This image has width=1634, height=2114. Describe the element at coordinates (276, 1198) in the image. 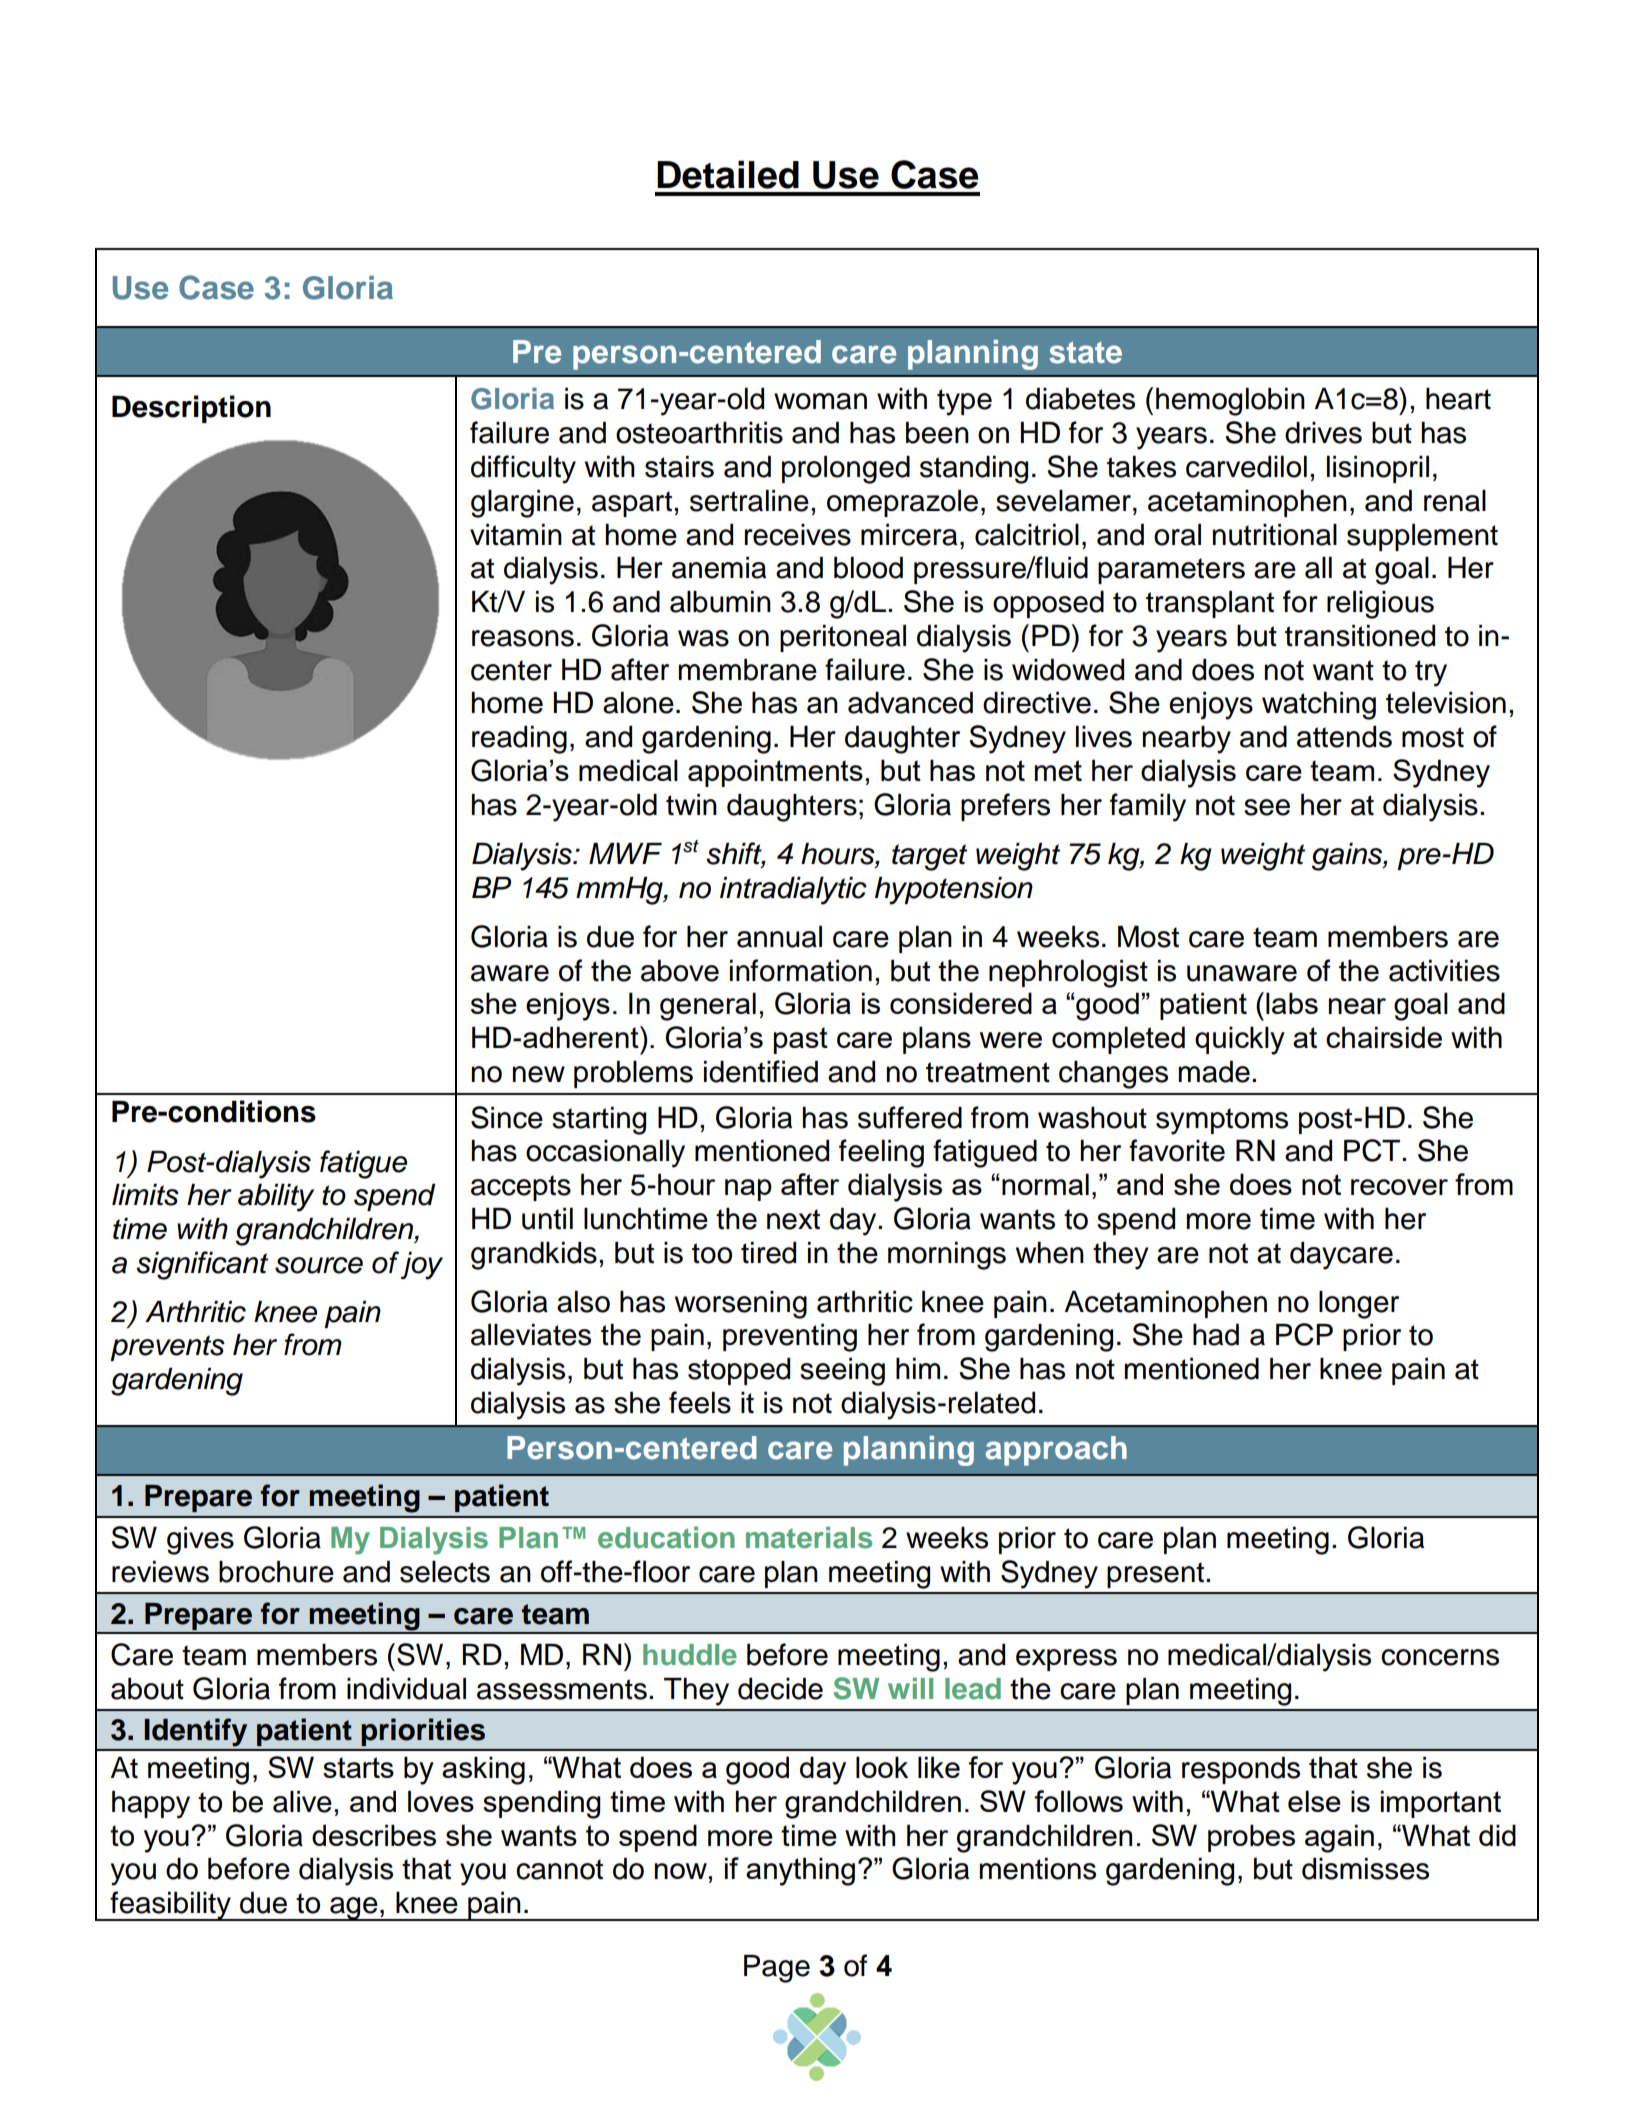

I see `ability` at that location.
